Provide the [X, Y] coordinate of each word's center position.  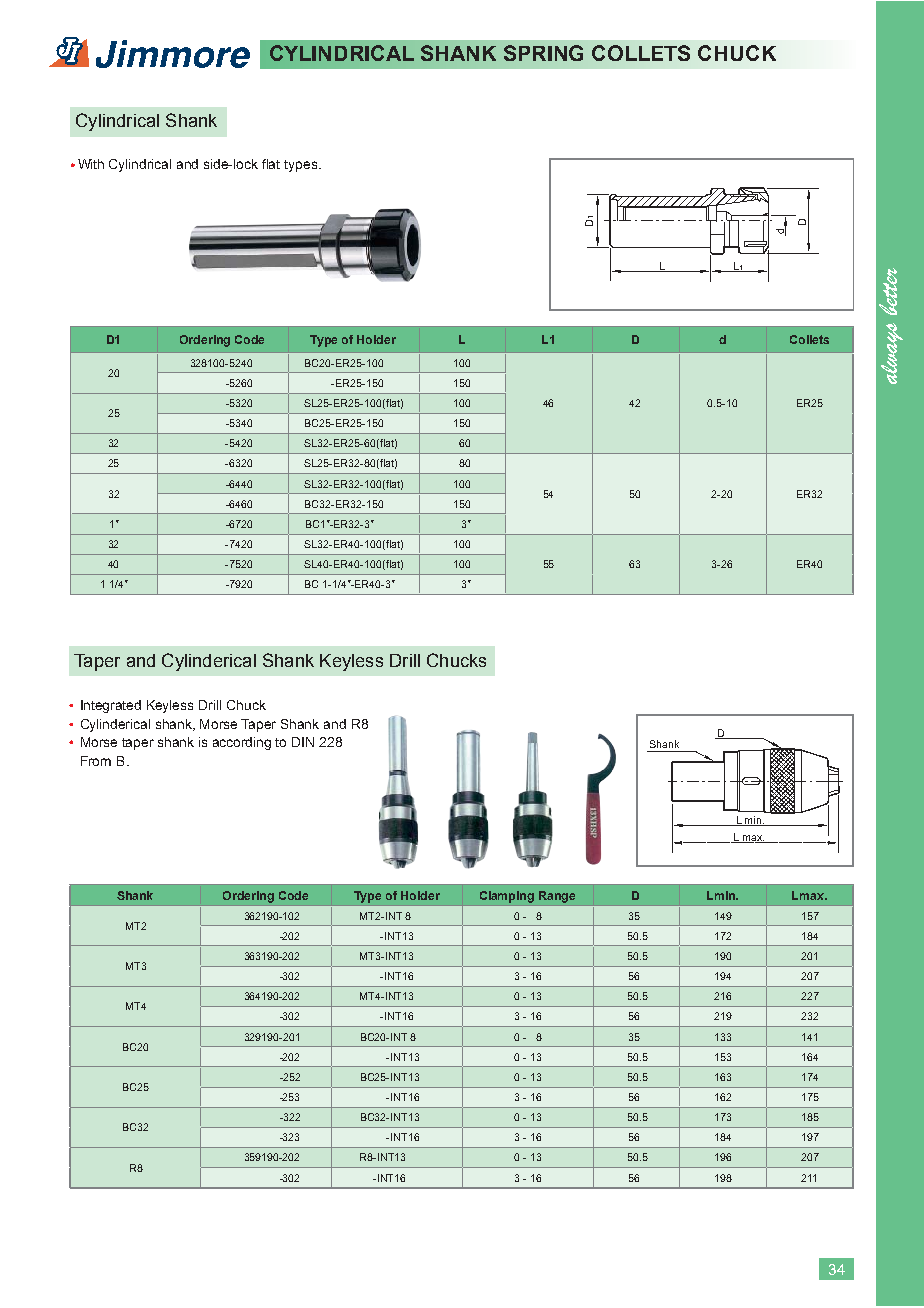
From [96, 761]
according [242, 743]
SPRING [543, 53]
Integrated [111, 706]
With [91, 164]
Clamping [507, 897]
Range [557, 897]
